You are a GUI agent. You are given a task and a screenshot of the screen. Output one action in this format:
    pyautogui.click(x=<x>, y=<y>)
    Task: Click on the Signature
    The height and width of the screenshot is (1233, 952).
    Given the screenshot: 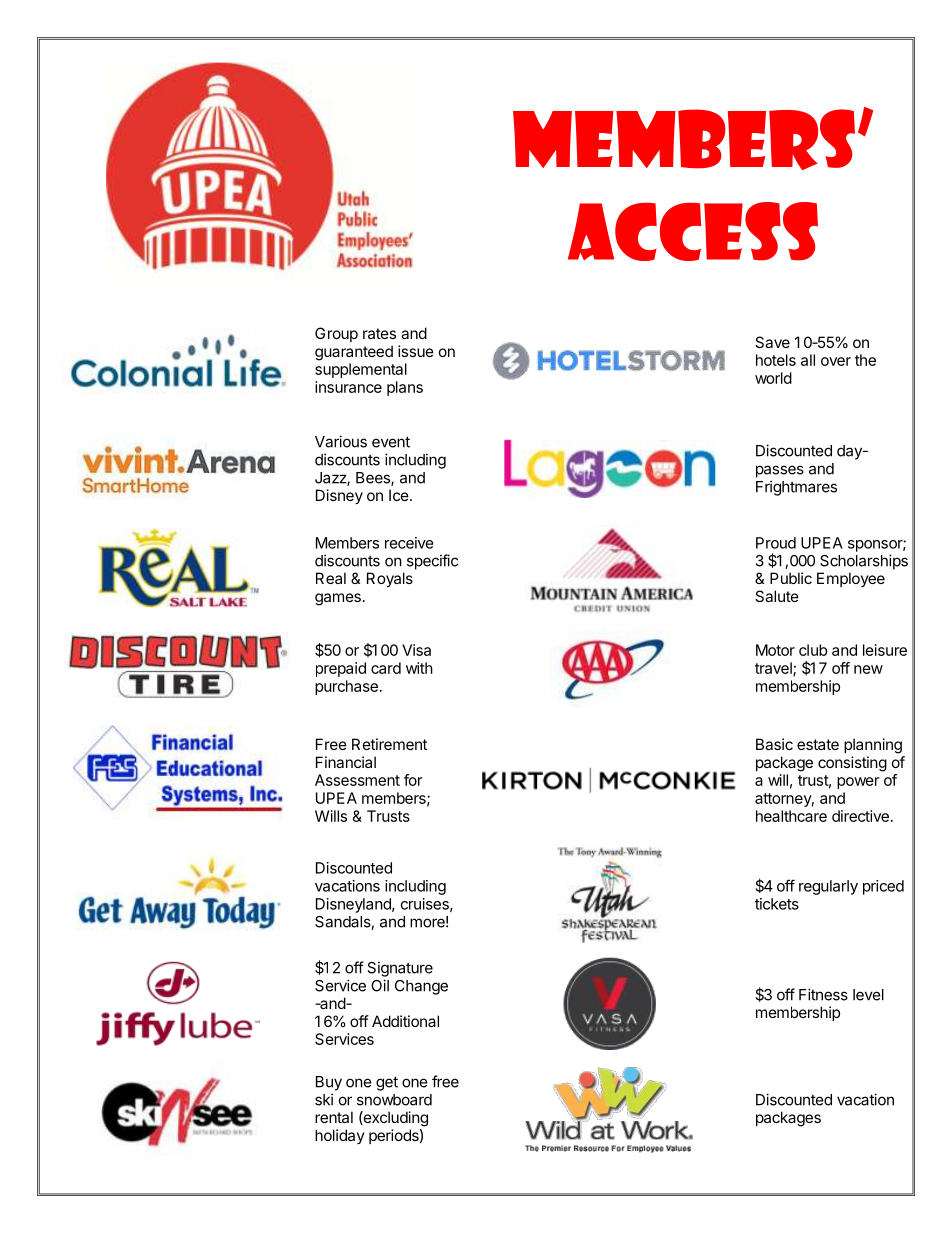 What is the action you would take?
    pyautogui.click(x=400, y=969)
